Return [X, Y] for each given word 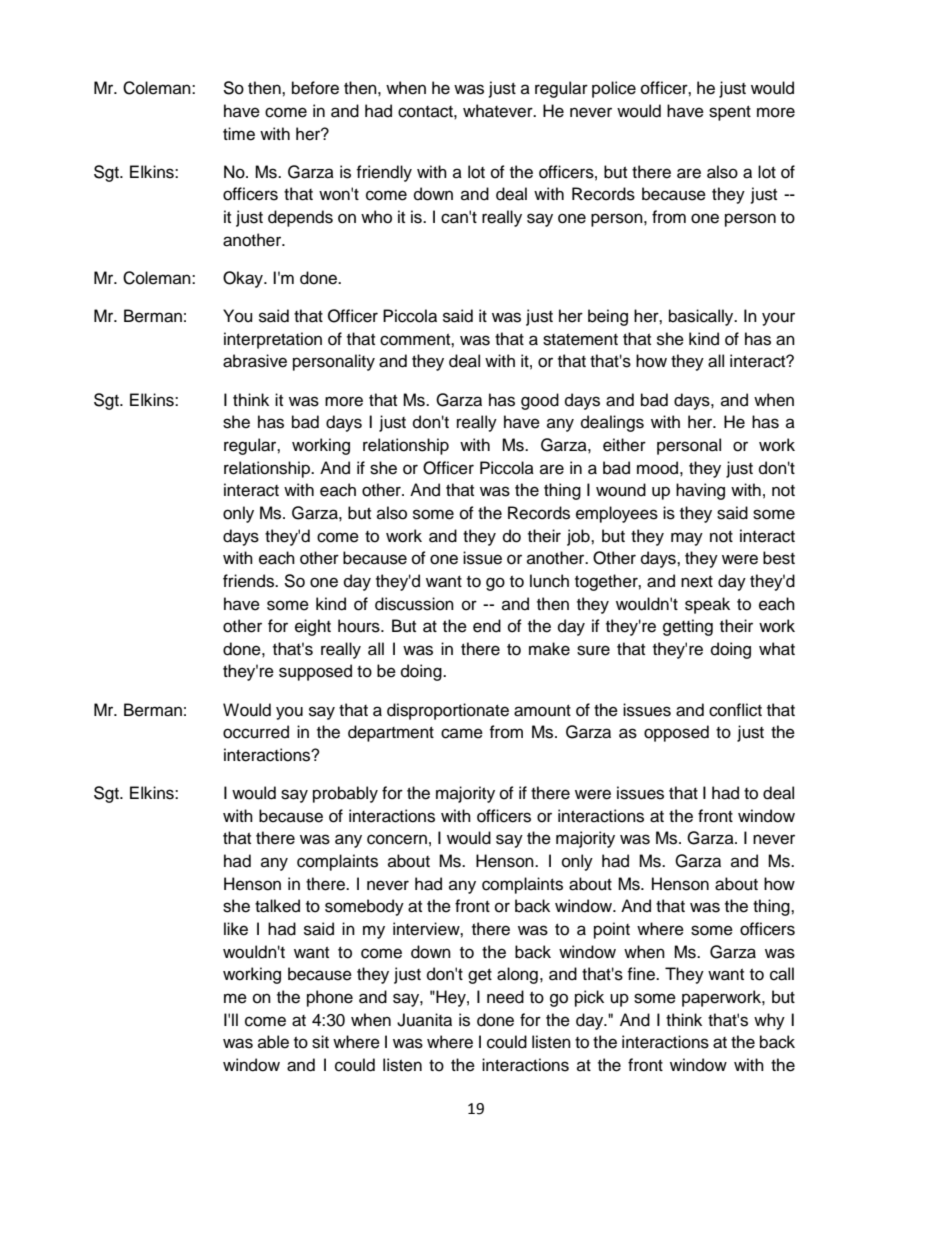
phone [330, 998]
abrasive [255, 361]
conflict [735, 710]
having [700, 491]
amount [542, 711]
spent [730, 113]
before [315, 88]
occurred [256, 732]
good [540, 401]
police [614, 89]
